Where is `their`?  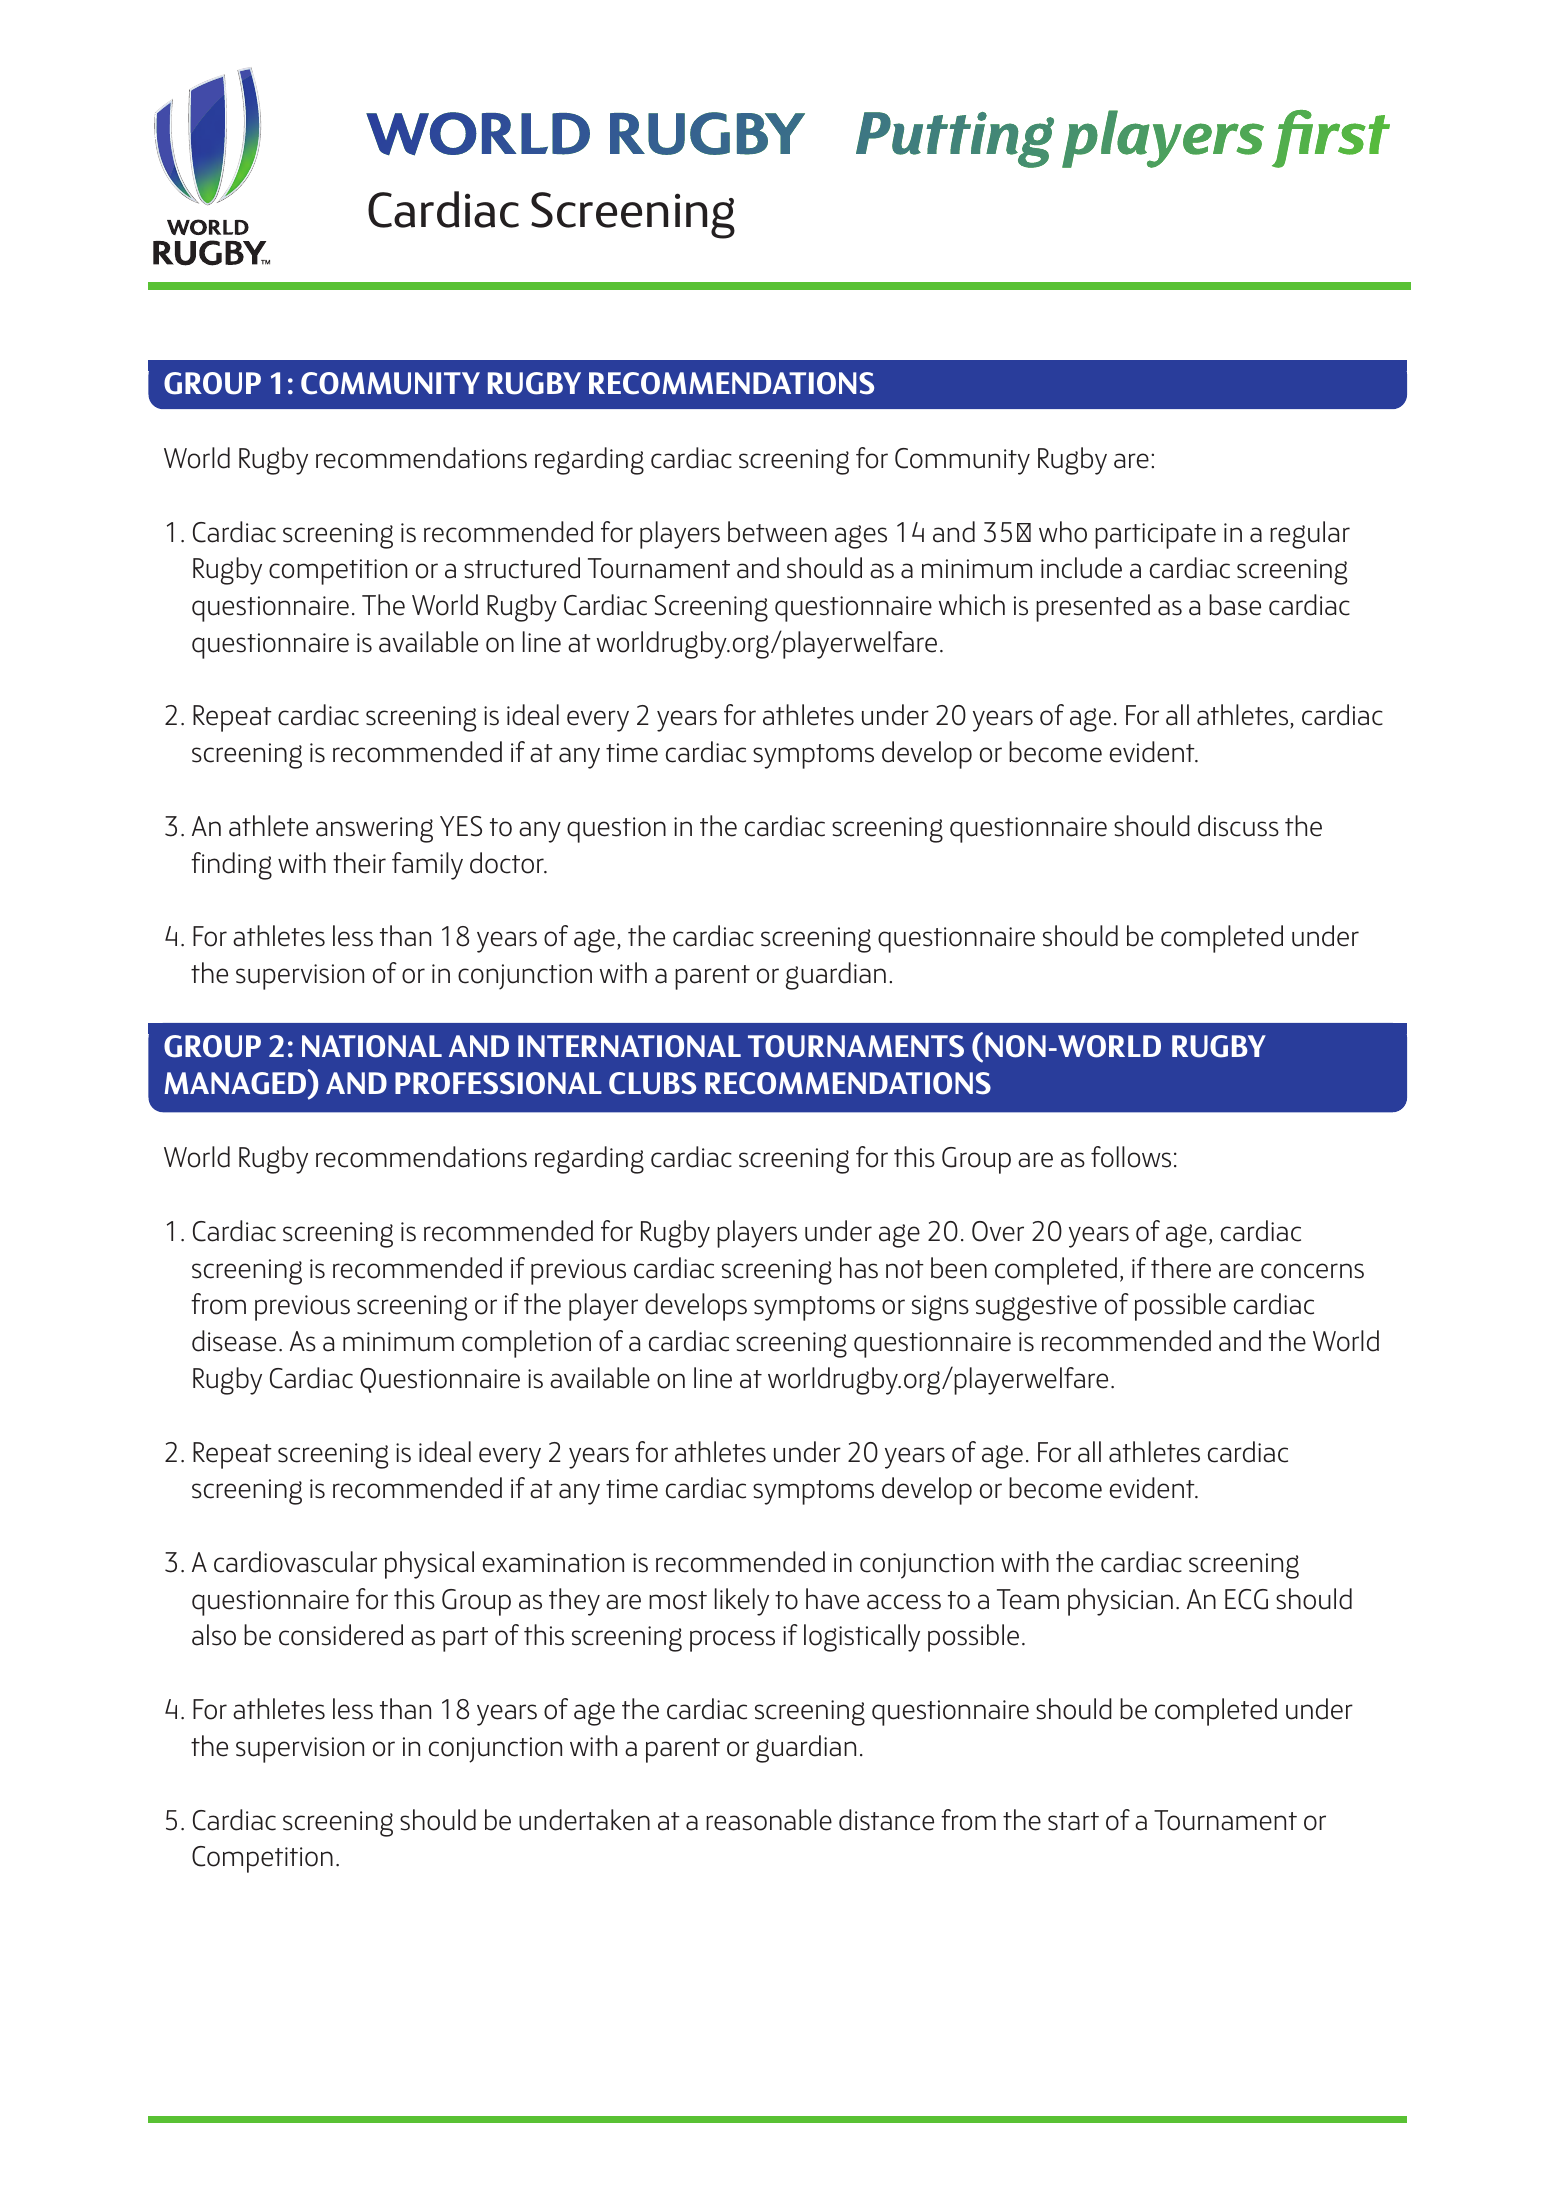 their is located at coordinates (359, 863).
